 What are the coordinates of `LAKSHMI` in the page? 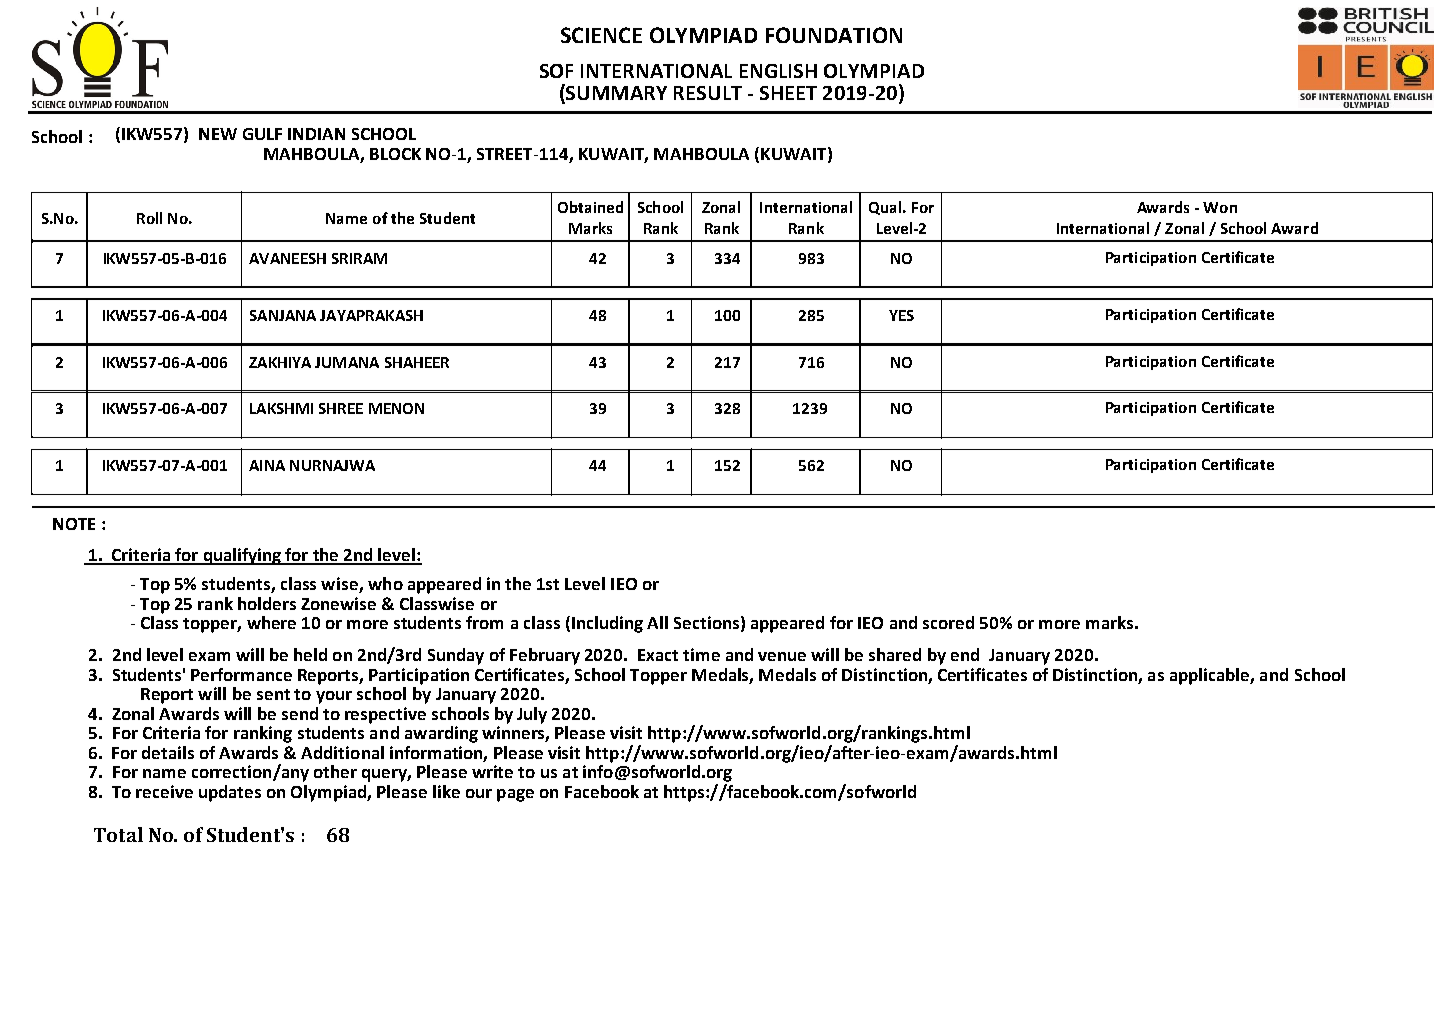 It's located at (281, 408).
